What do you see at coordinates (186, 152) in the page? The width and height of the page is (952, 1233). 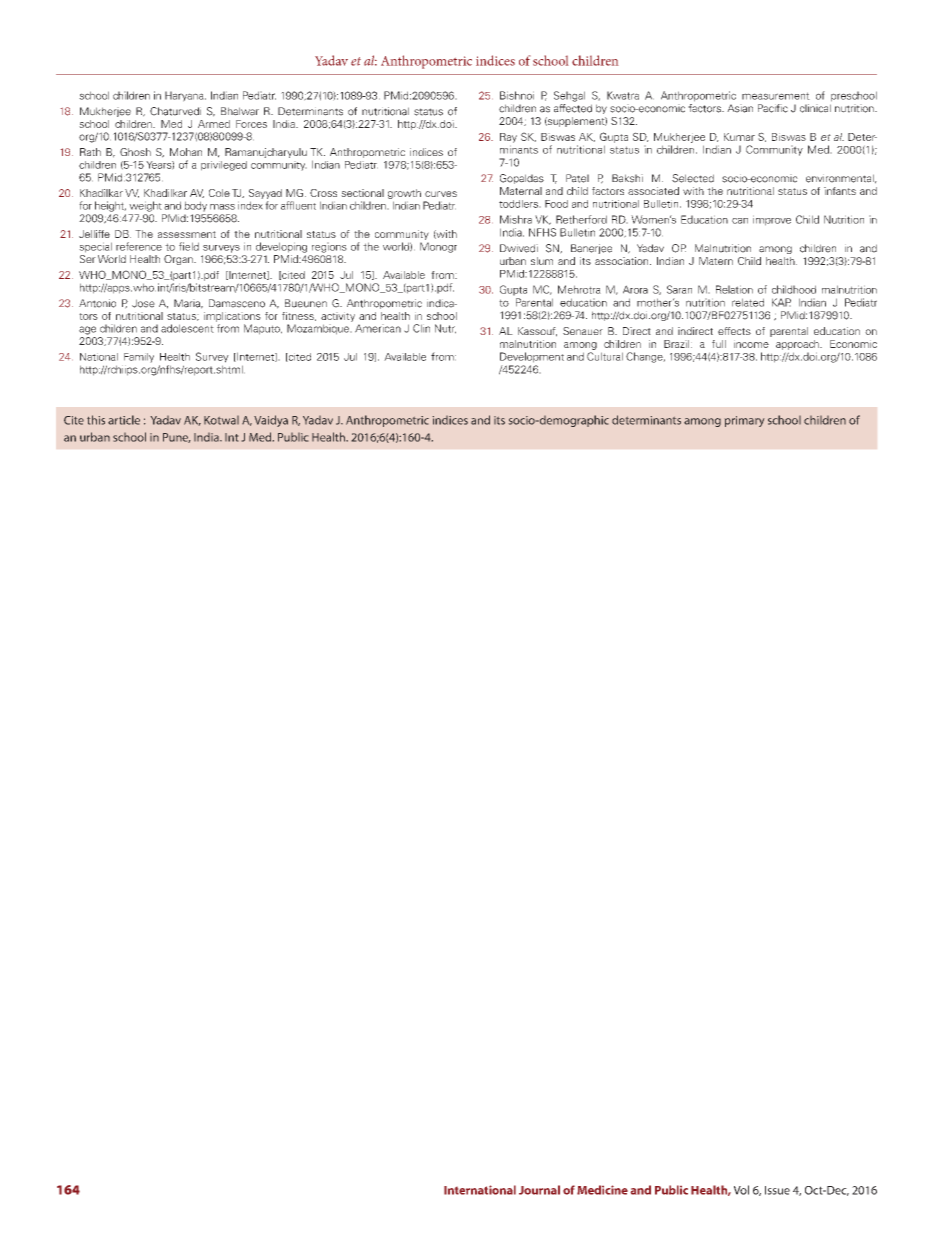 I see `Mohan` at bounding box center [186, 152].
